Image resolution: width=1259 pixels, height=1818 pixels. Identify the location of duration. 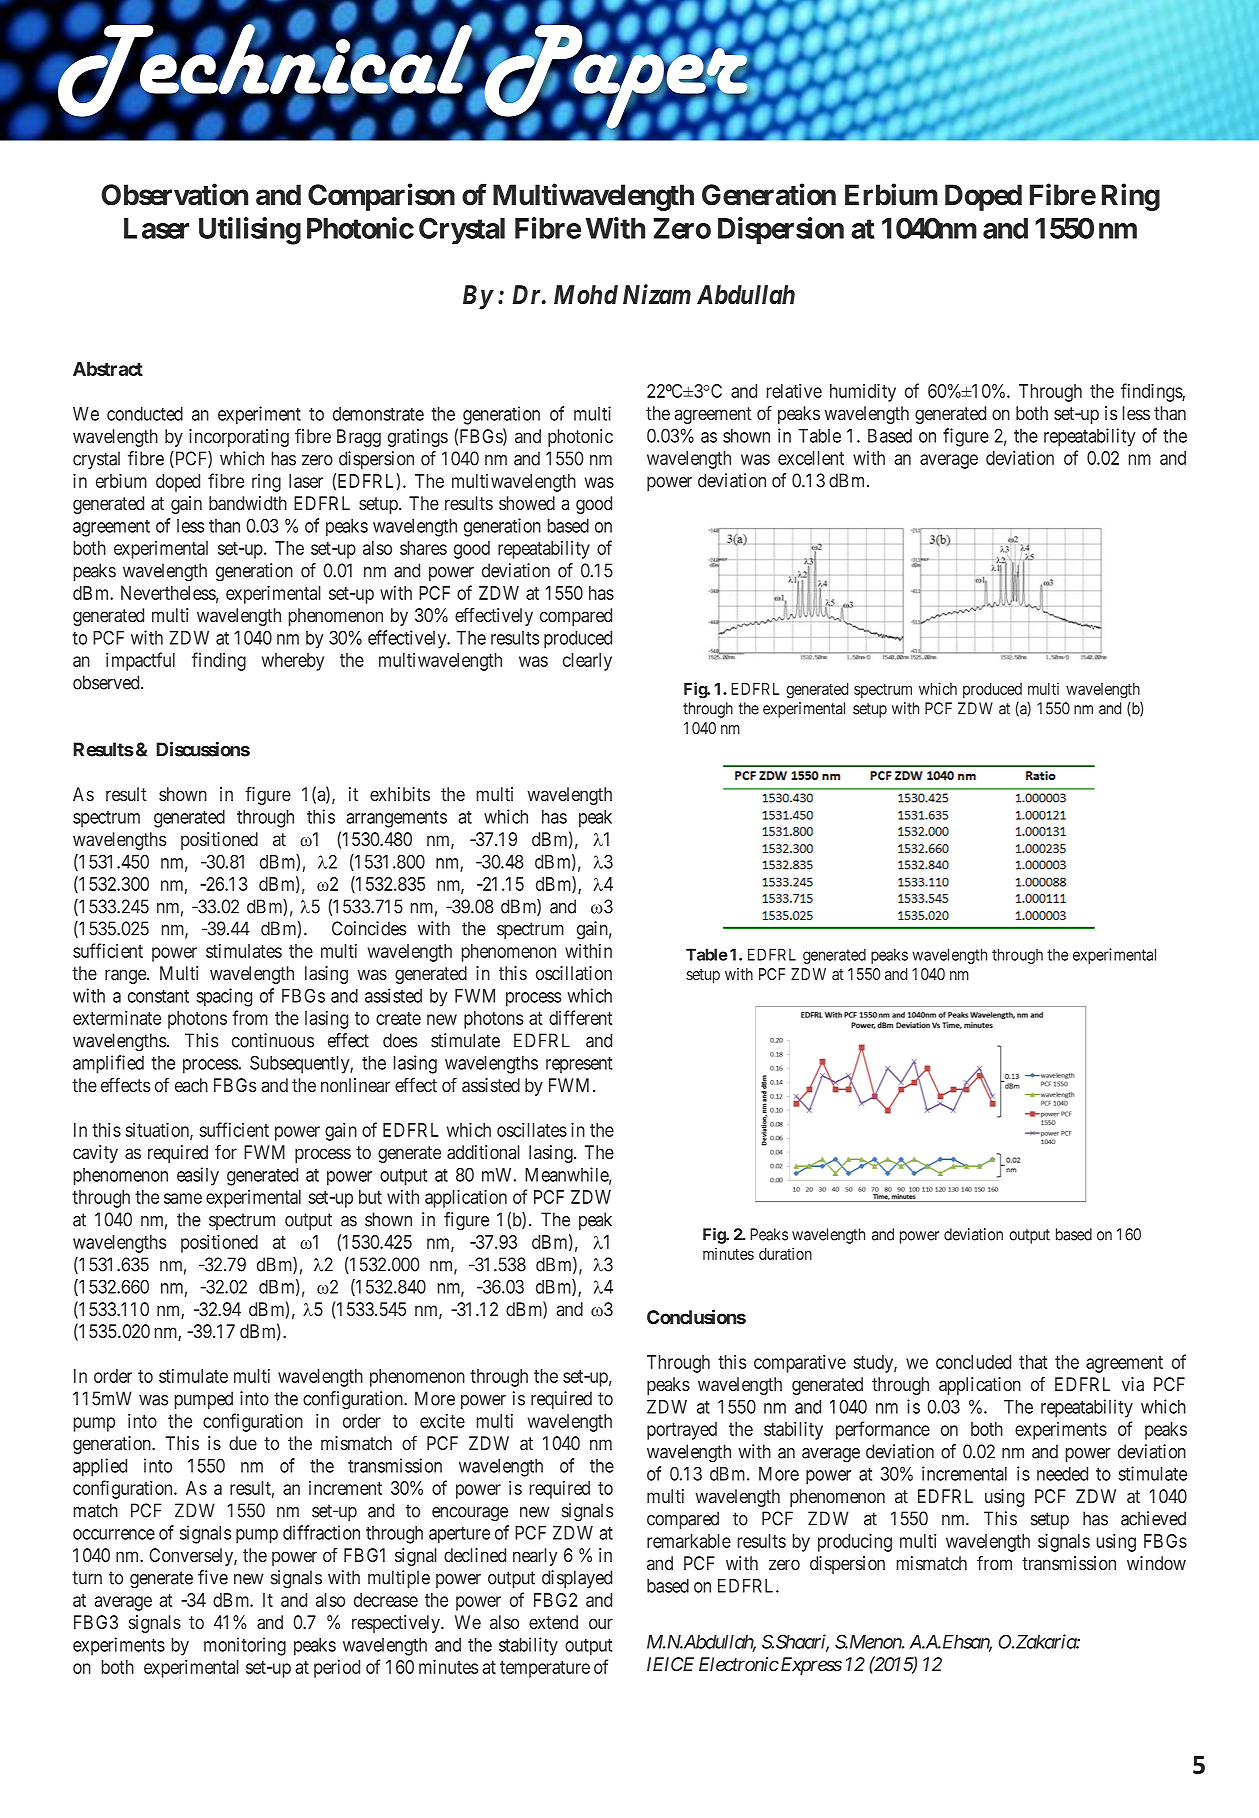
(785, 1253).
